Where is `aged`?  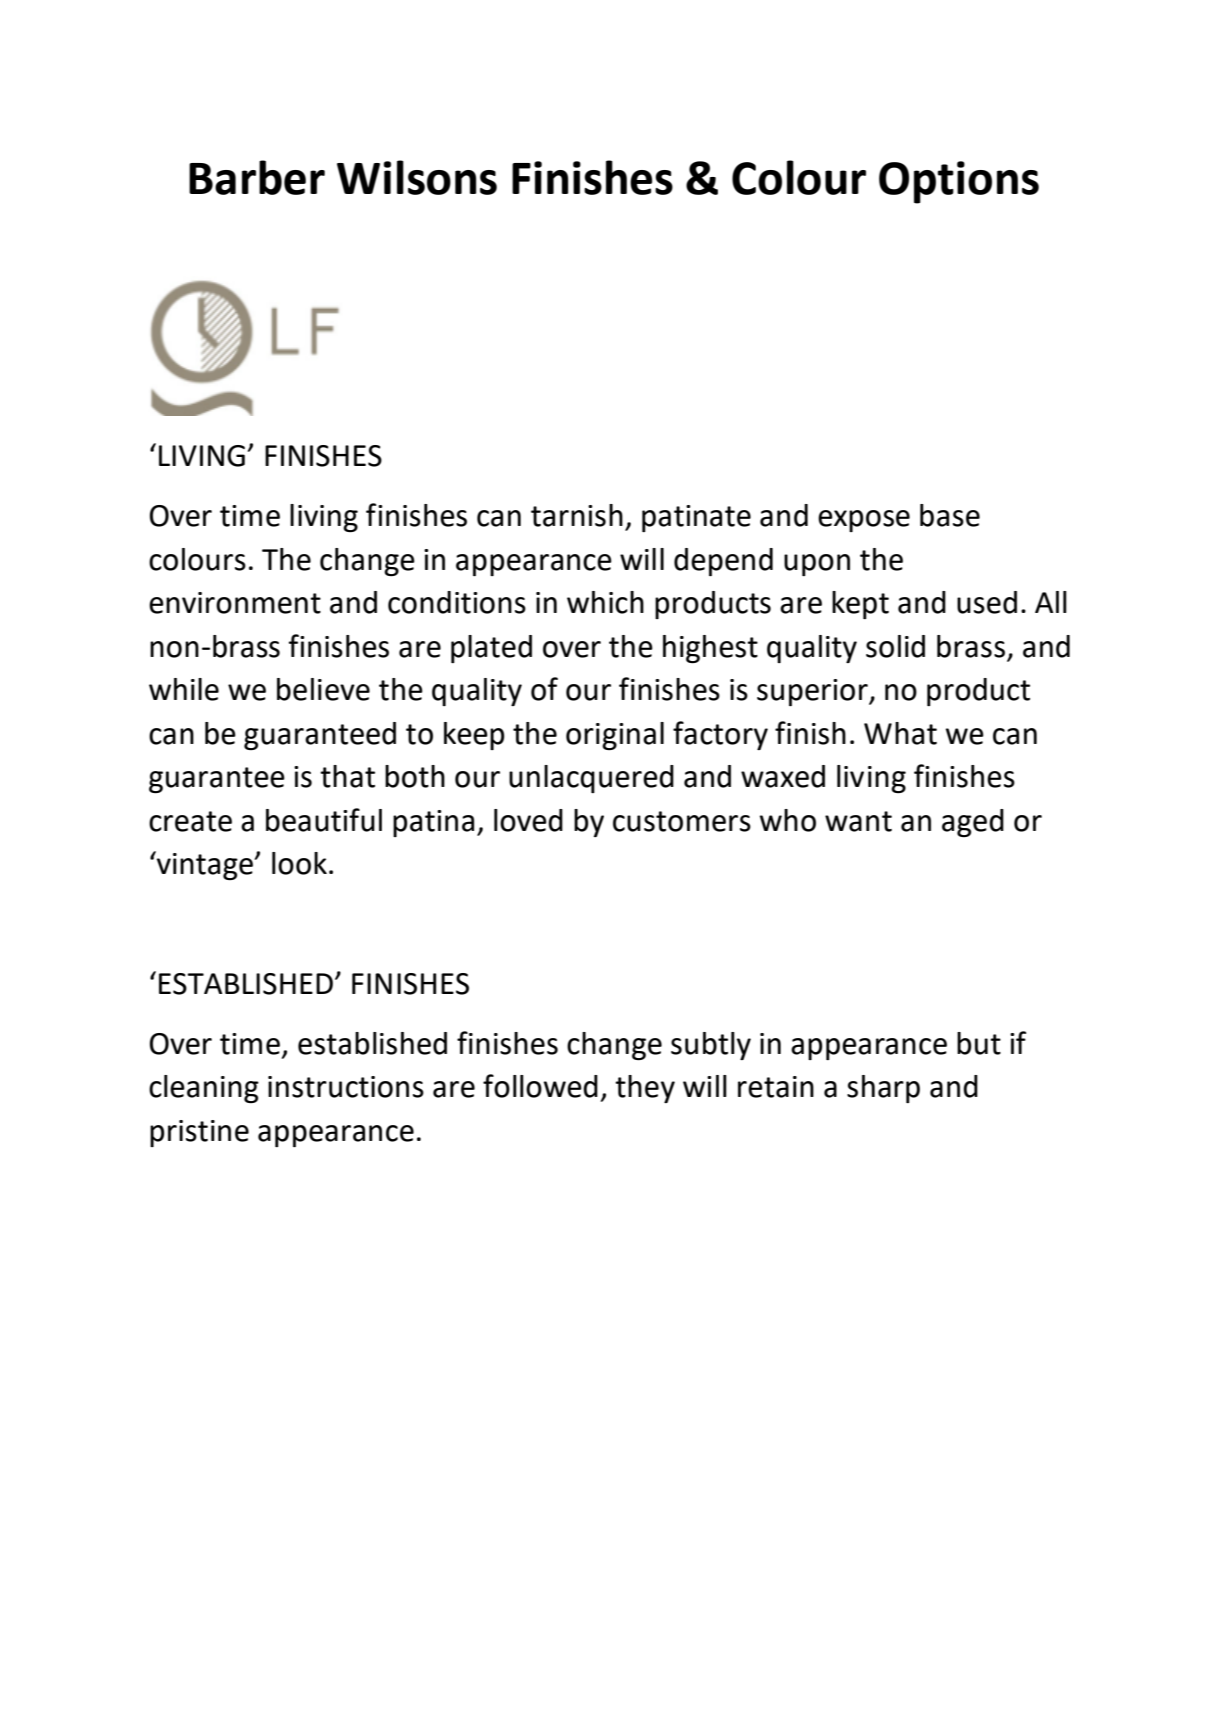 aged is located at coordinates (973, 823).
